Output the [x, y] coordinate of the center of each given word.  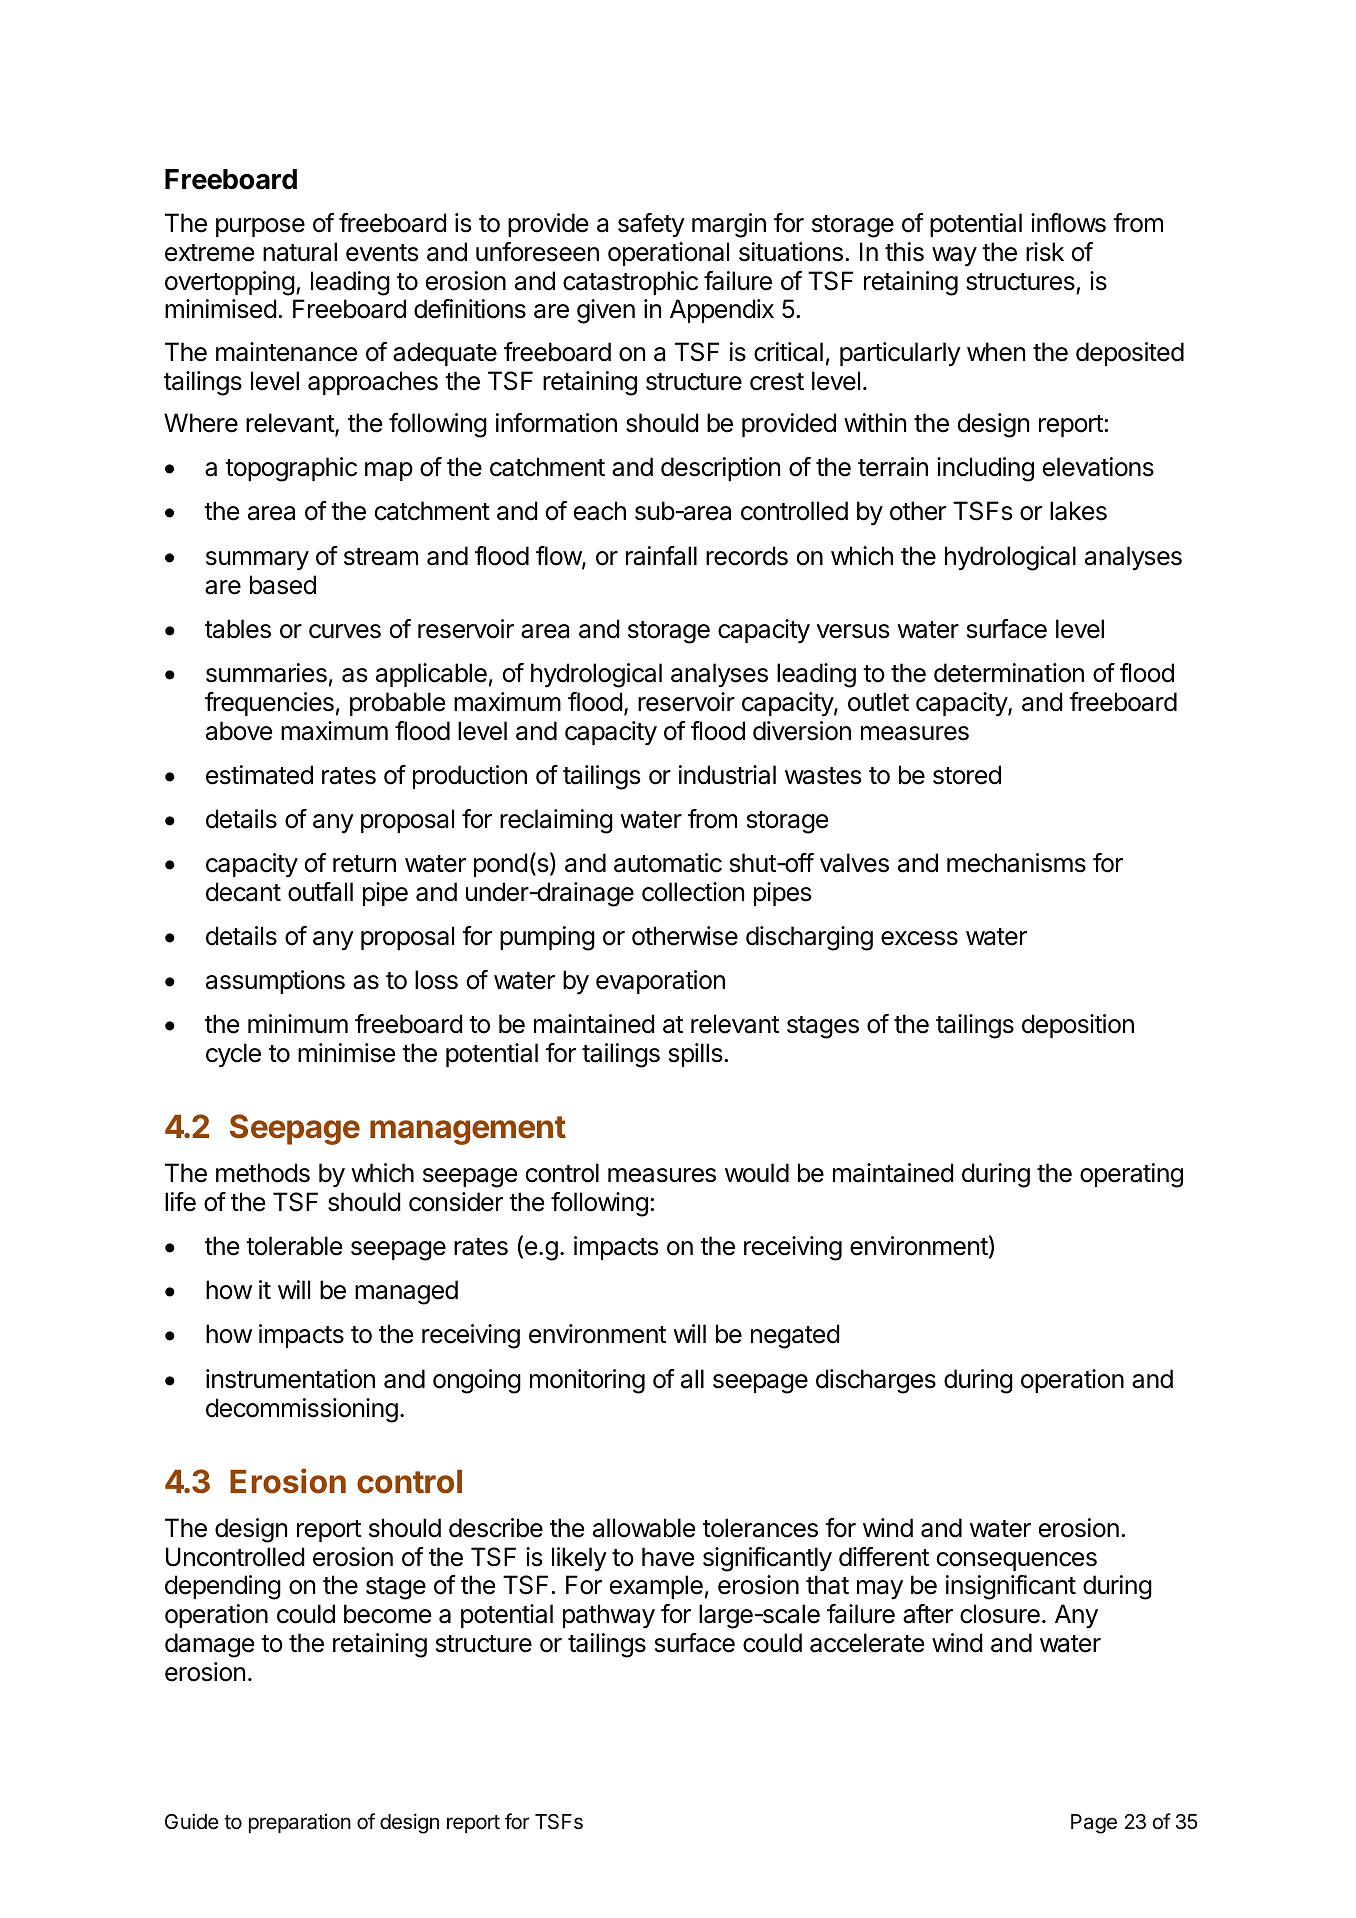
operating [1131, 1175]
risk [1045, 252]
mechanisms [1016, 863]
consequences [1017, 1561]
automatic [668, 863]
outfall [320, 892]
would [757, 1173]
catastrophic [630, 283]
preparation [300, 1823]
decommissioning [302, 1410]
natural [300, 252]
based [283, 585]
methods [263, 1173]
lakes [1078, 511]
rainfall [661, 556]
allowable [644, 1528]
